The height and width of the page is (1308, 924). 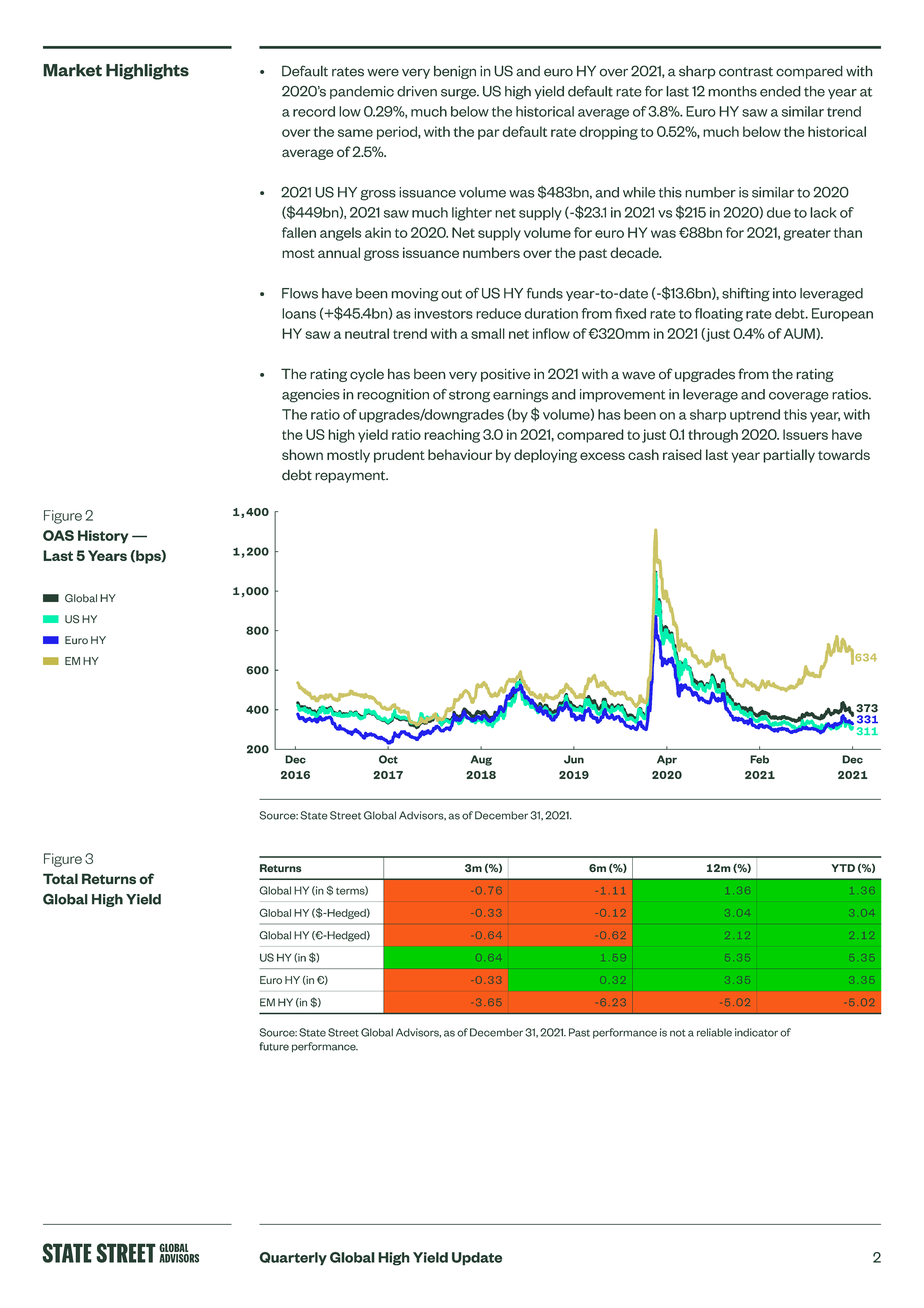 What do you see at coordinates (417, 91) in the page?
I see `driven` at bounding box center [417, 91].
